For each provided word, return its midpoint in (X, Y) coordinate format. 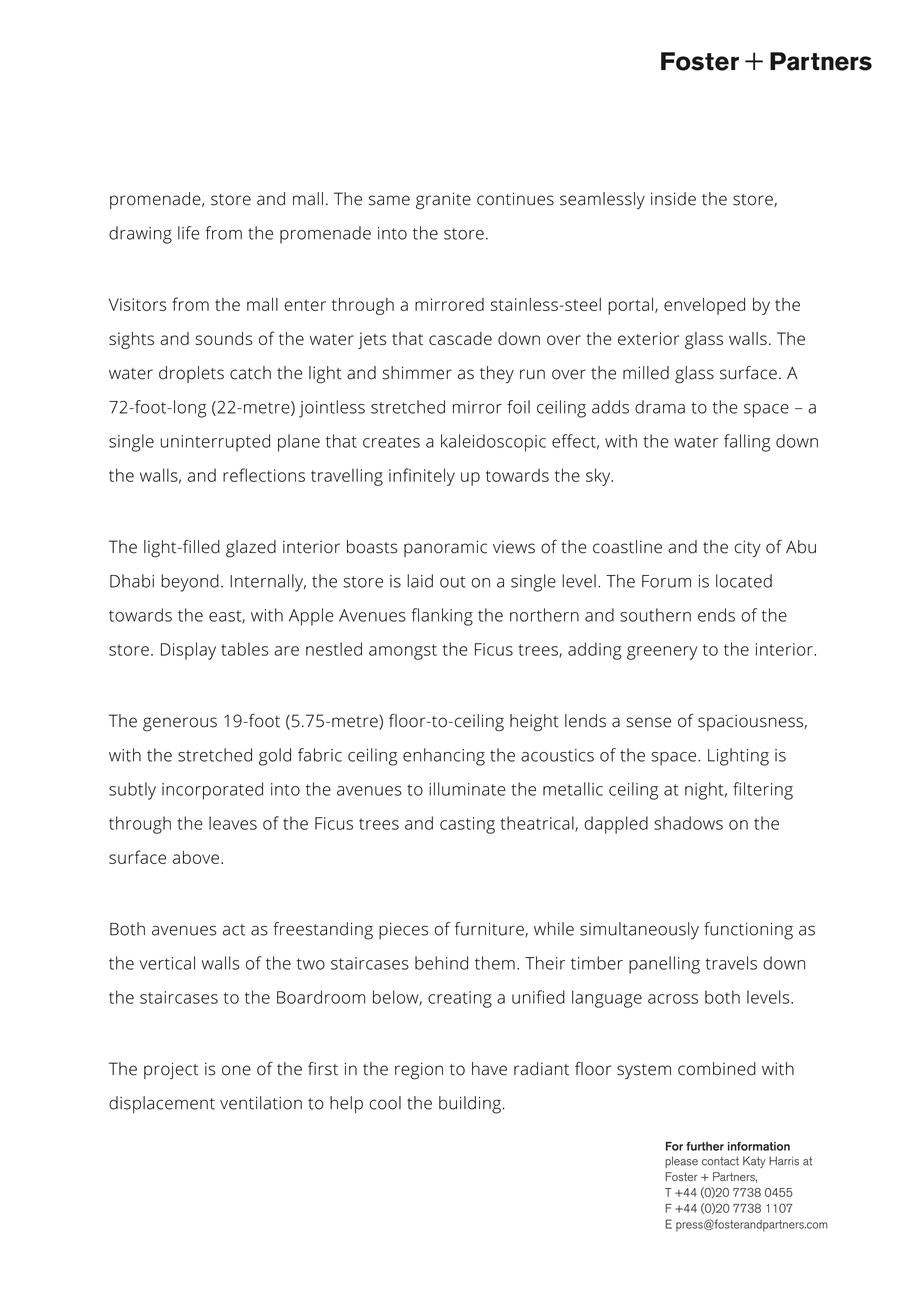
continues (515, 199)
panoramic (445, 548)
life (188, 233)
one (236, 1070)
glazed (251, 549)
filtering (763, 791)
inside (673, 199)
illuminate (467, 789)
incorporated (212, 791)
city (747, 548)
